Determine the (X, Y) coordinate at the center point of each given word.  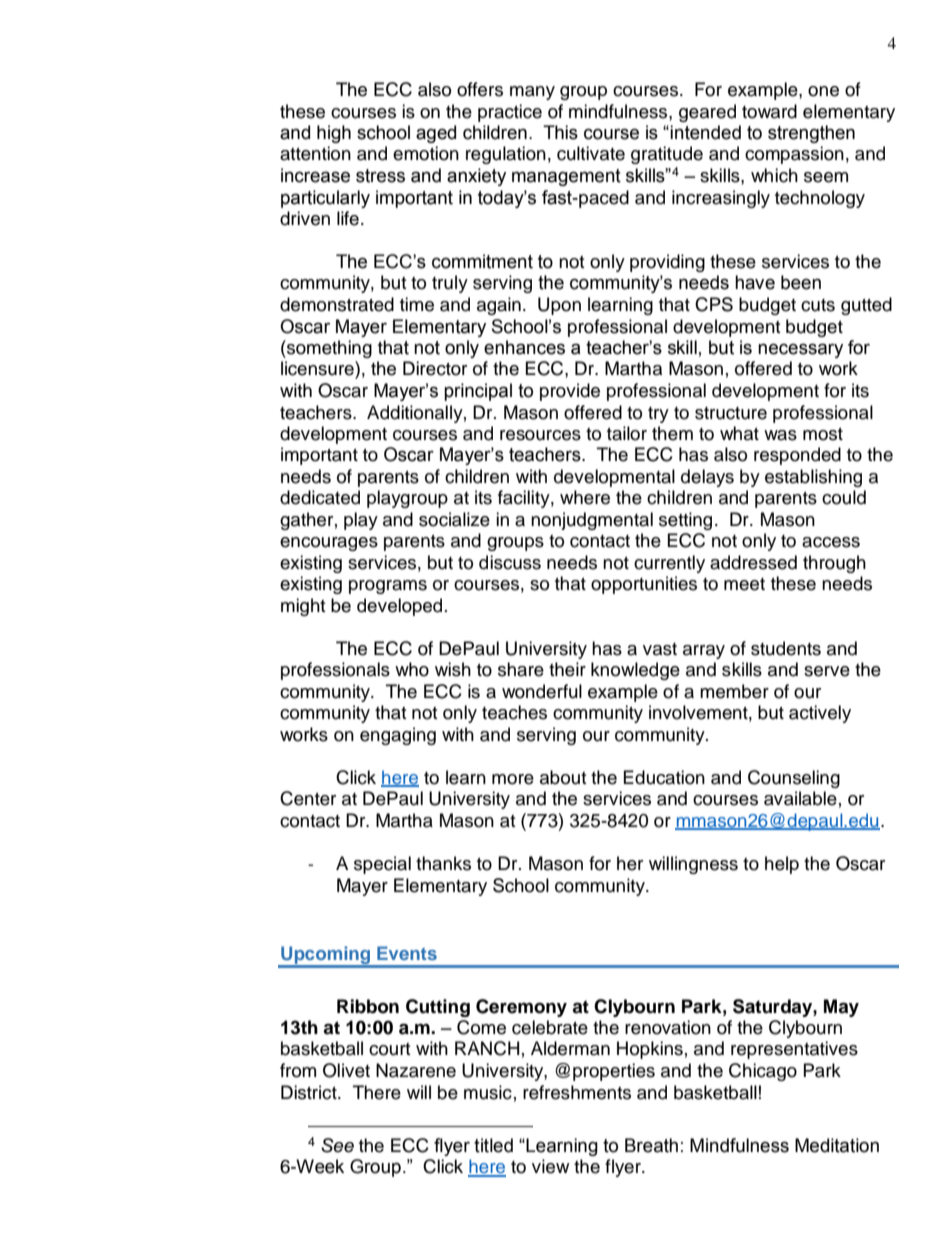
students (786, 648)
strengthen (811, 134)
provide (570, 392)
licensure (318, 368)
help (782, 865)
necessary (800, 350)
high (334, 134)
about (563, 777)
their (567, 669)
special (382, 865)
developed (399, 607)
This (560, 132)
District (310, 1092)
